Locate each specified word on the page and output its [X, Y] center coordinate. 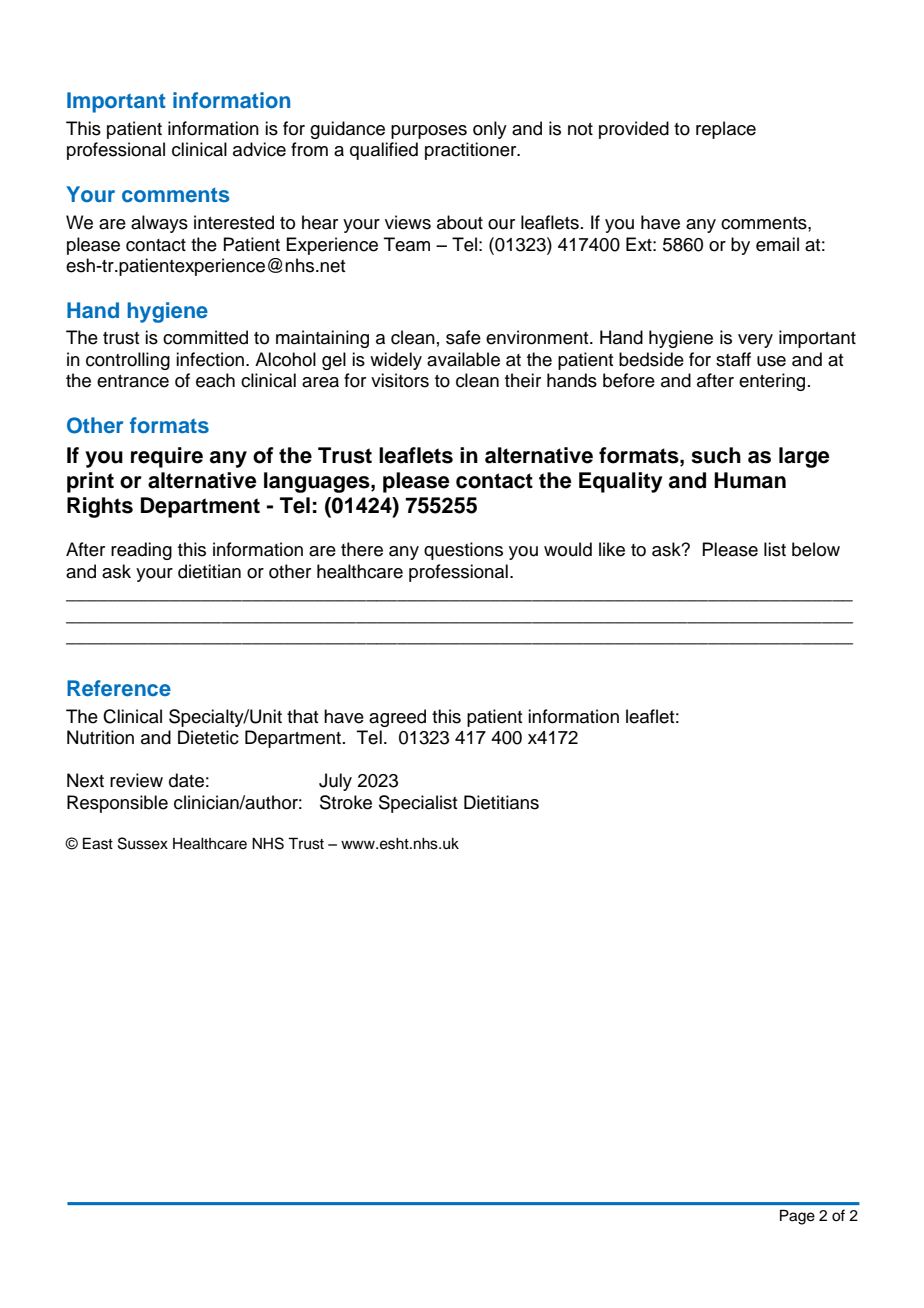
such [716, 455]
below [816, 549]
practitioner [472, 151]
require [167, 457]
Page [797, 1217]
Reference [119, 688]
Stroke [346, 802]
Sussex [143, 843]
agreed [397, 718]
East [98, 843]
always [159, 224]
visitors [400, 380]
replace [726, 130]
